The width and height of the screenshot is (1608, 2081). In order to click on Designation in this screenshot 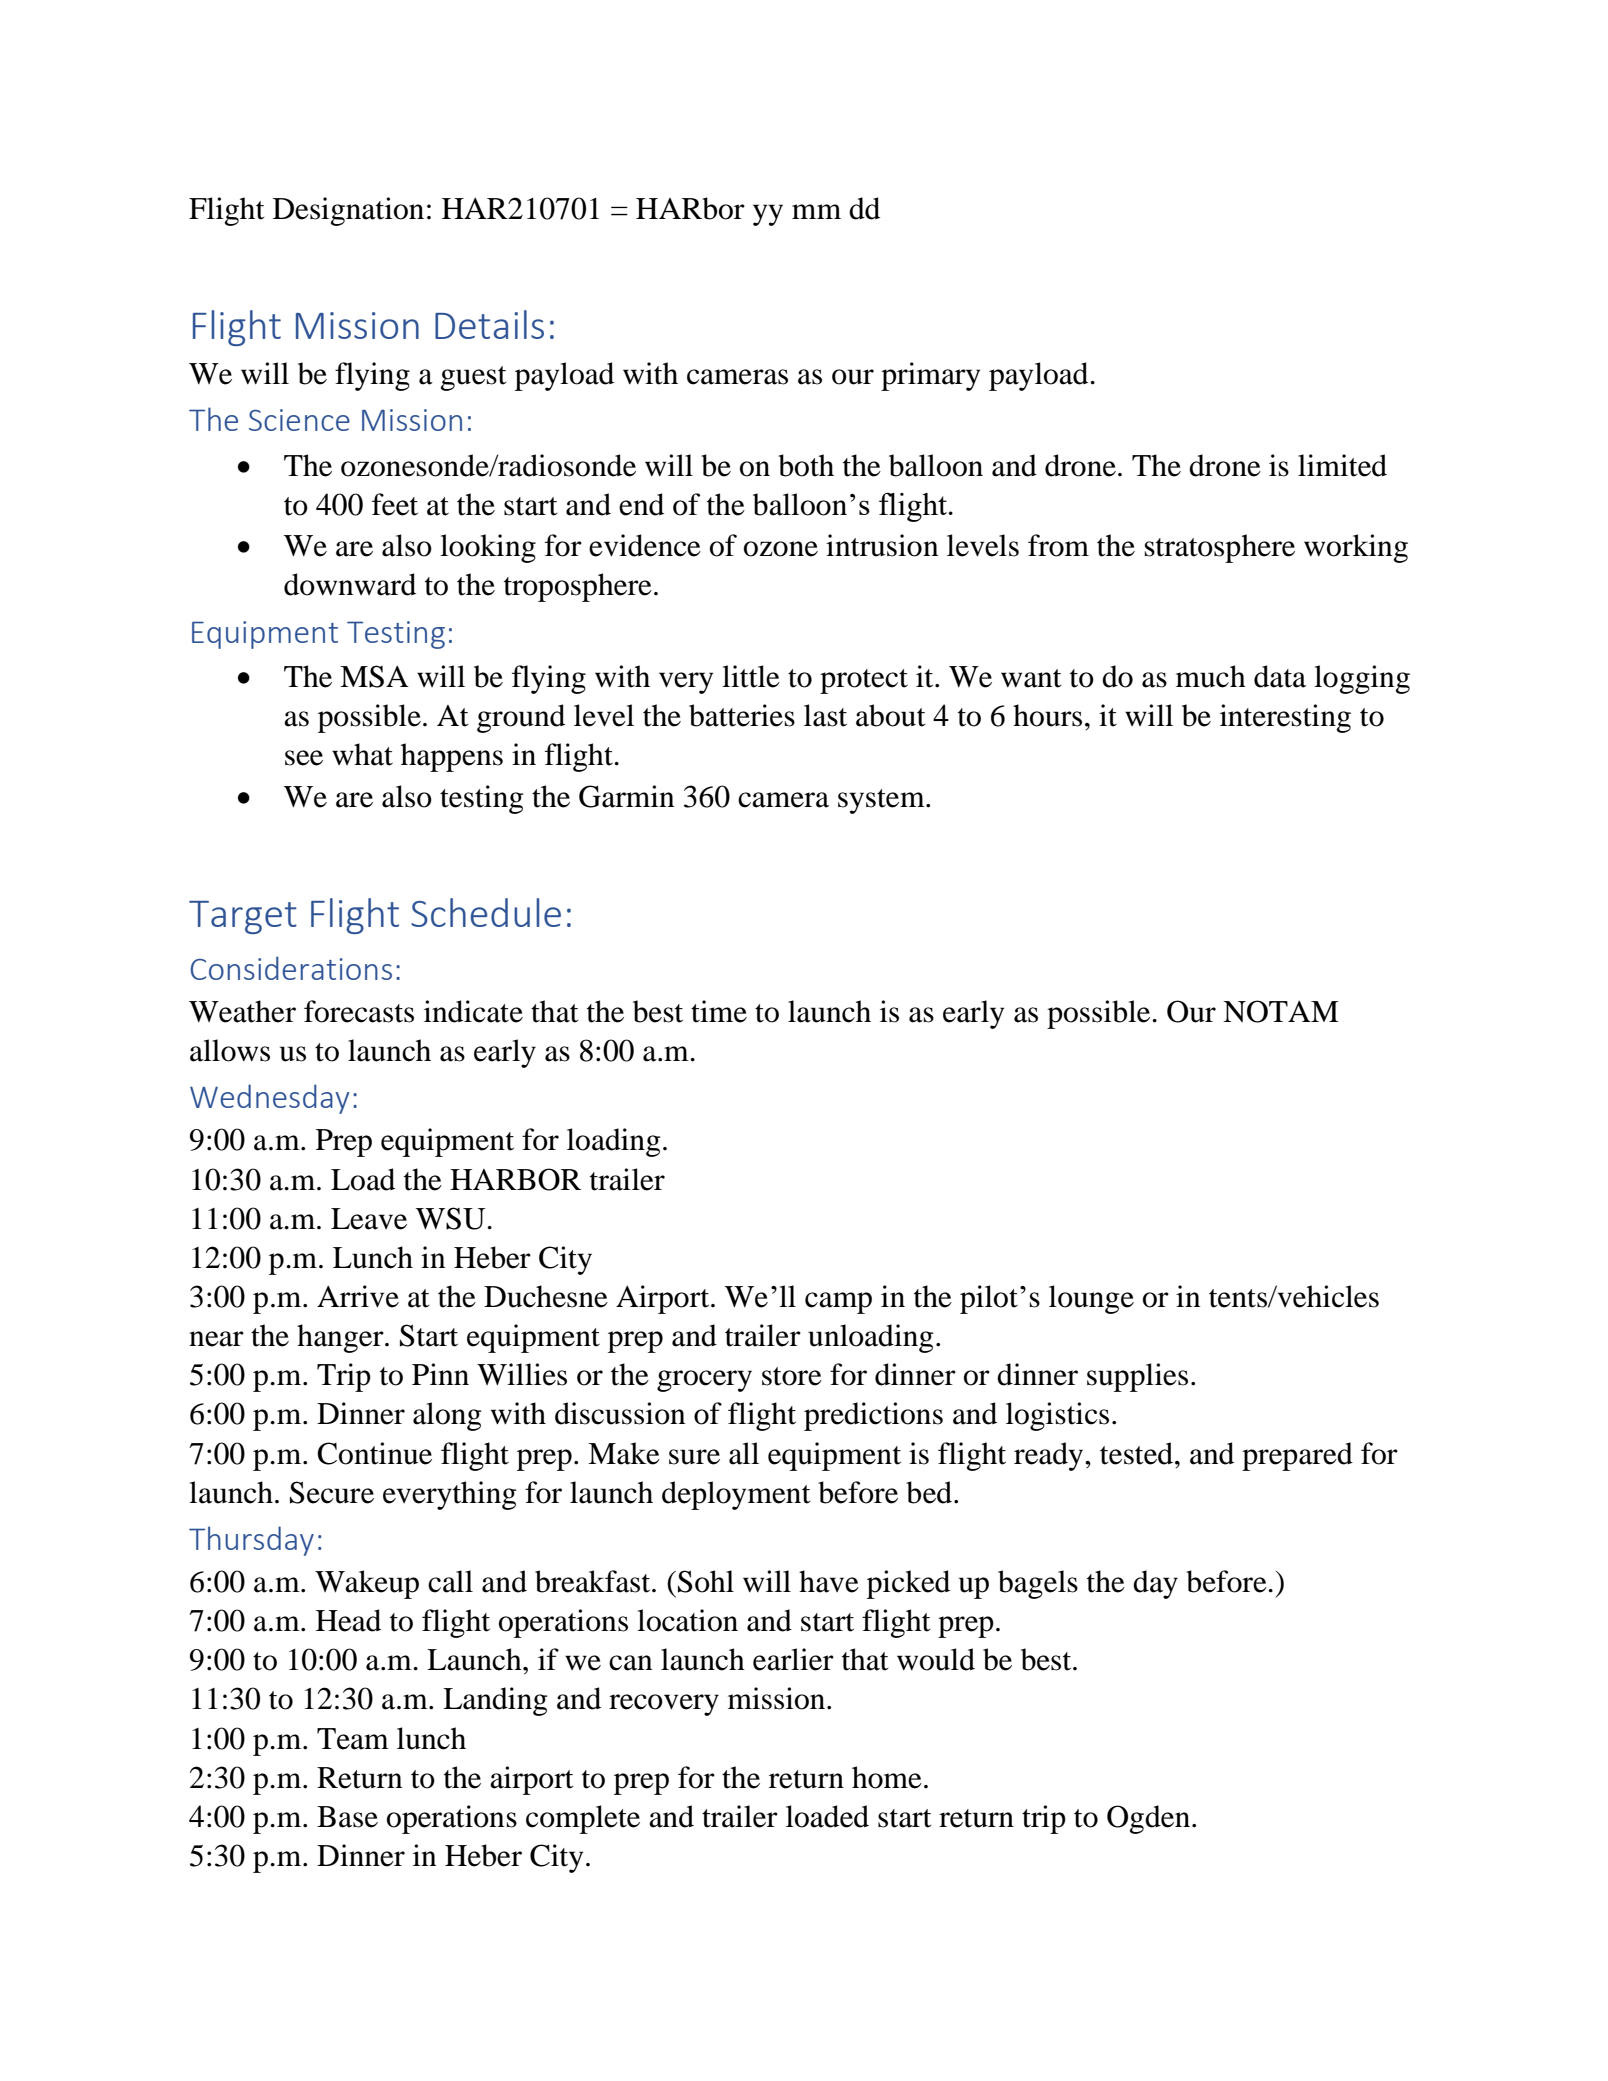, I will do `click(348, 211)`.
